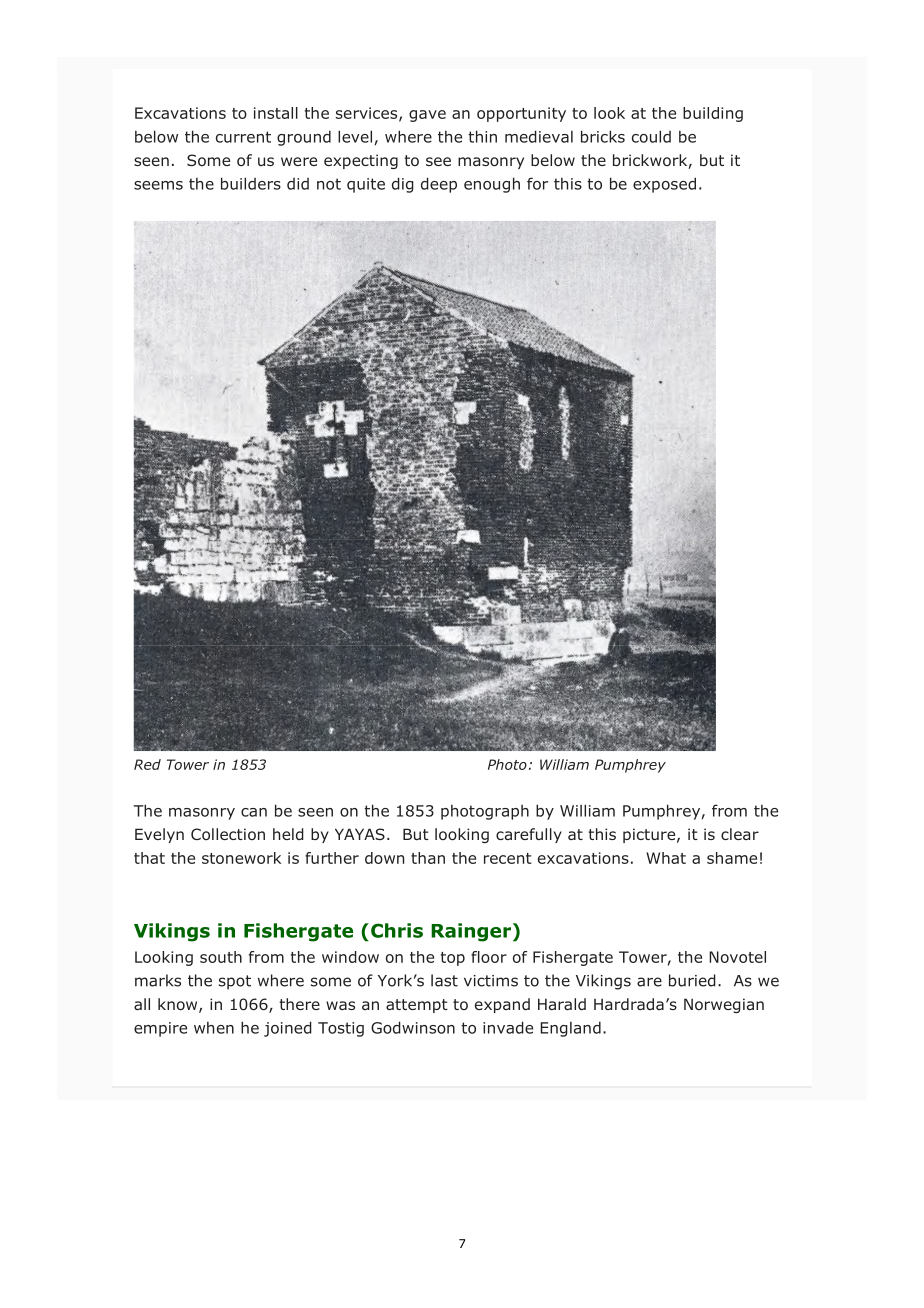 The width and height of the screenshot is (924, 1308). I want to click on current, so click(243, 137).
